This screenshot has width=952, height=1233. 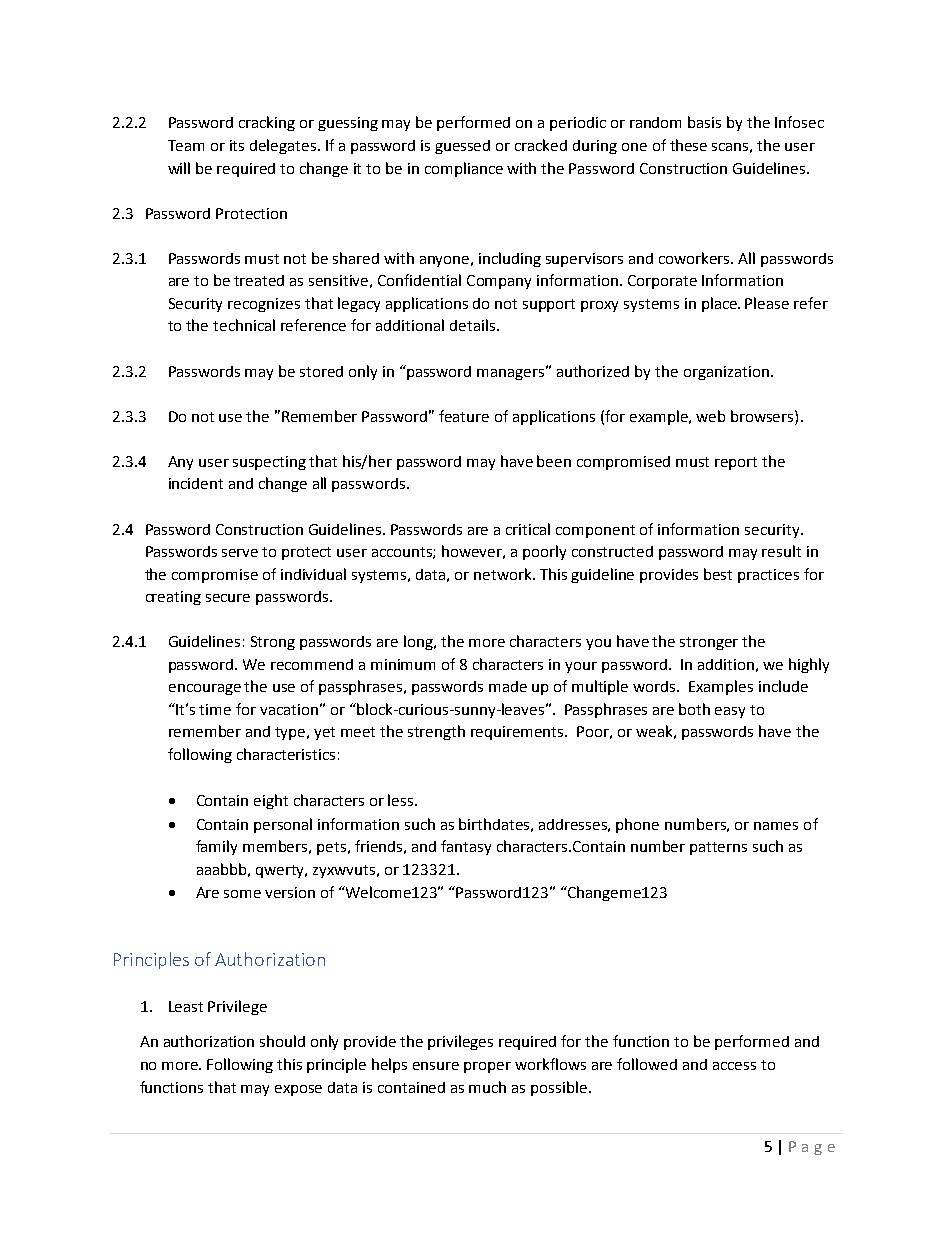 I want to click on should, so click(x=282, y=1041).
